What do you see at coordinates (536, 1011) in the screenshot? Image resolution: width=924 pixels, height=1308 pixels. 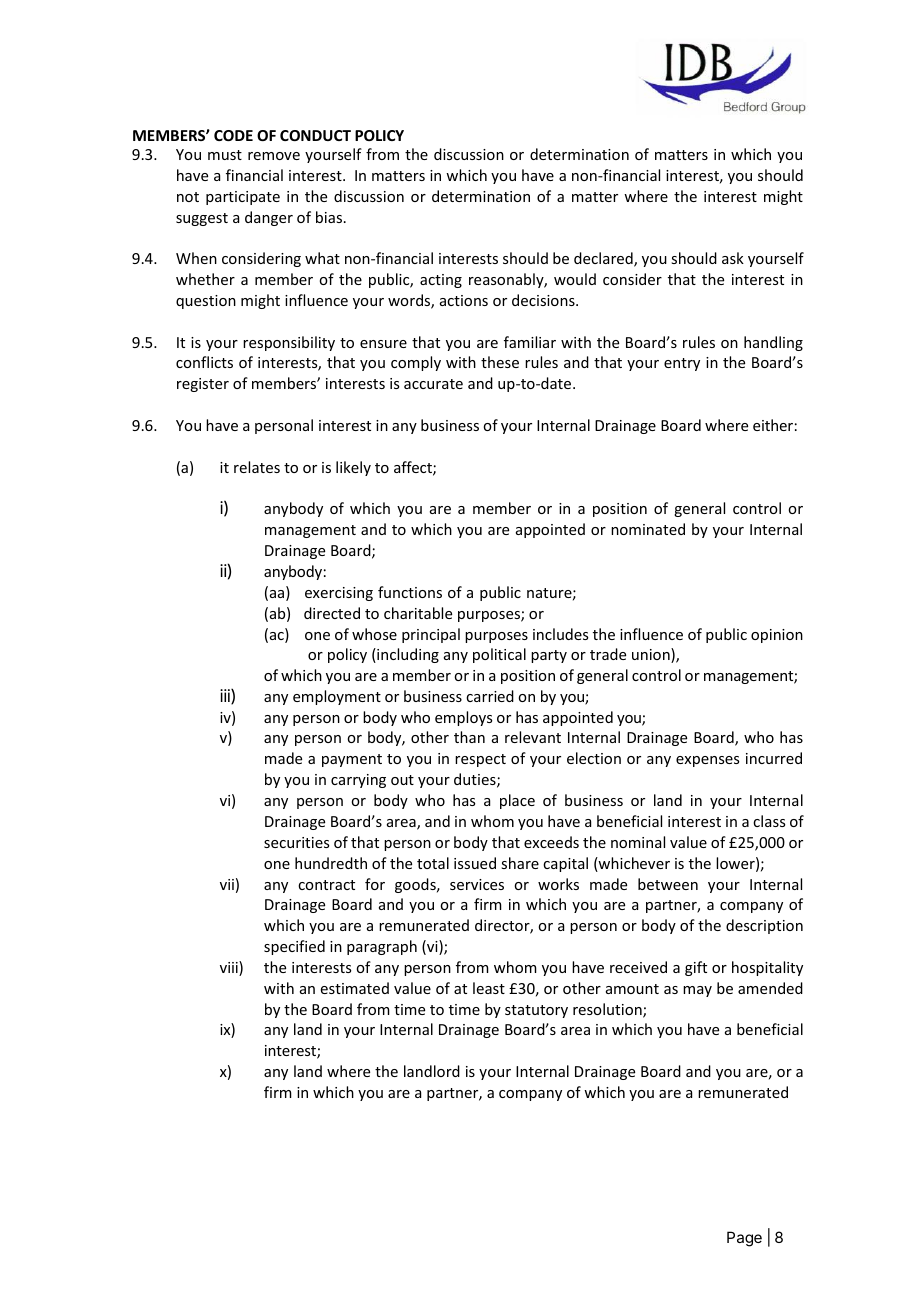 I see `statutory` at bounding box center [536, 1011].
